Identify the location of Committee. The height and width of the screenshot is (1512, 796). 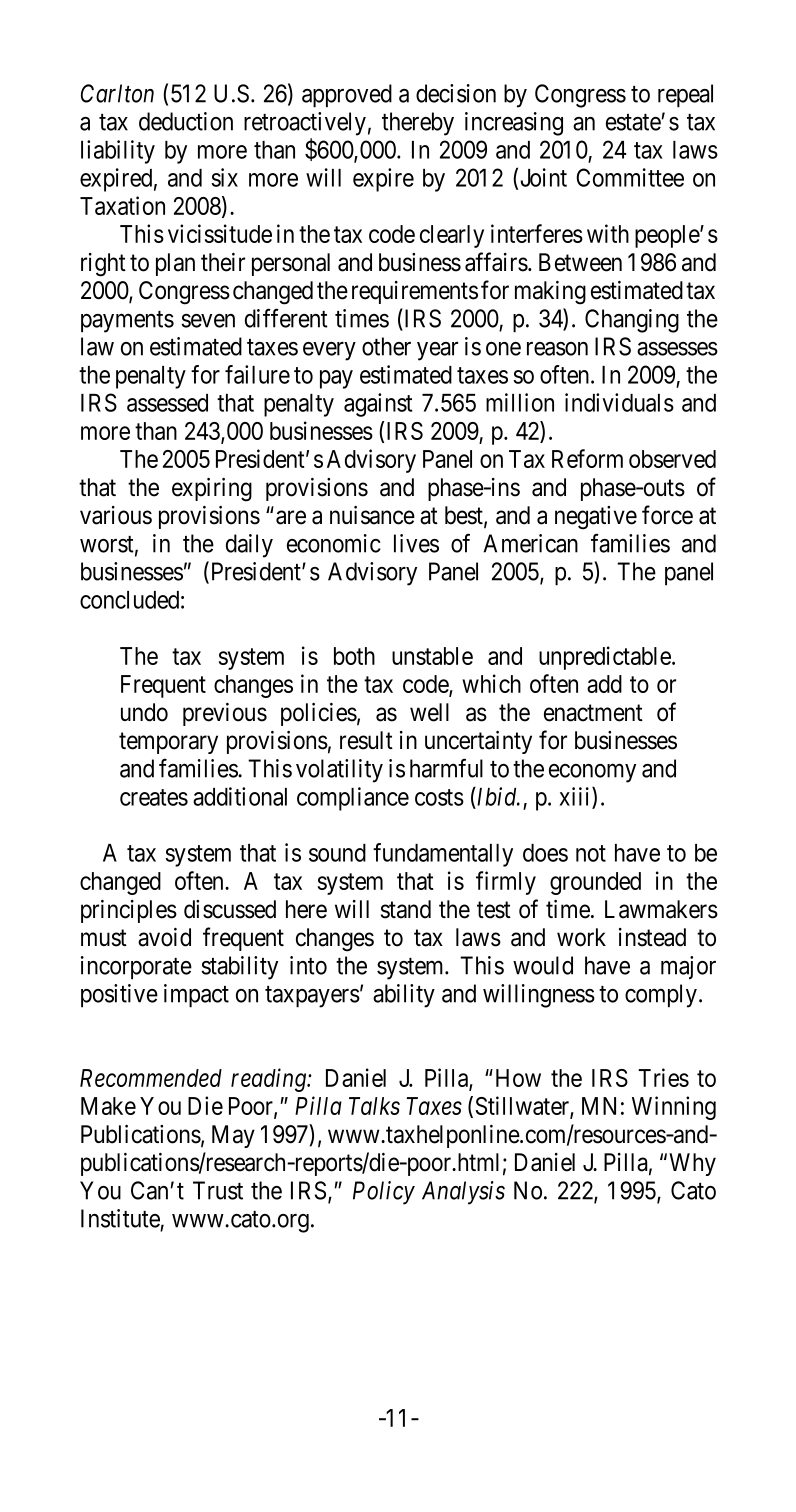
(630, 177).
